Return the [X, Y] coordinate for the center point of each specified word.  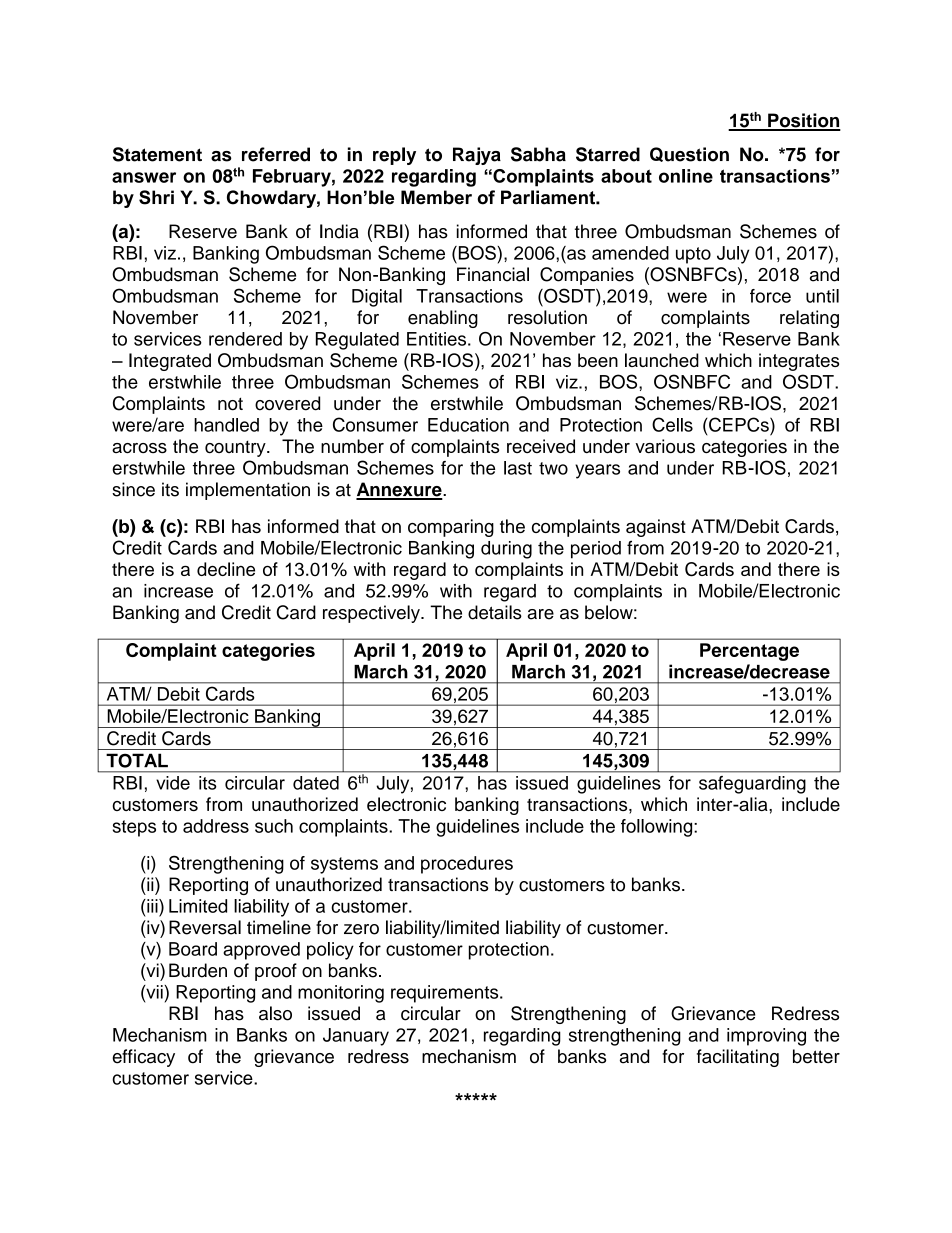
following [658, 828]
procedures [467, 865]
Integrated [170, 362]
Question [689, 154]
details [495, 612]
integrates [799, 362]
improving [766, 1037]
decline [226, 569]
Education [468, 425]
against [656, 528]
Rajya [477, 156]
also [275, 1013]
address [216, 826]
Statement [157, 154]
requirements [446, 994]
